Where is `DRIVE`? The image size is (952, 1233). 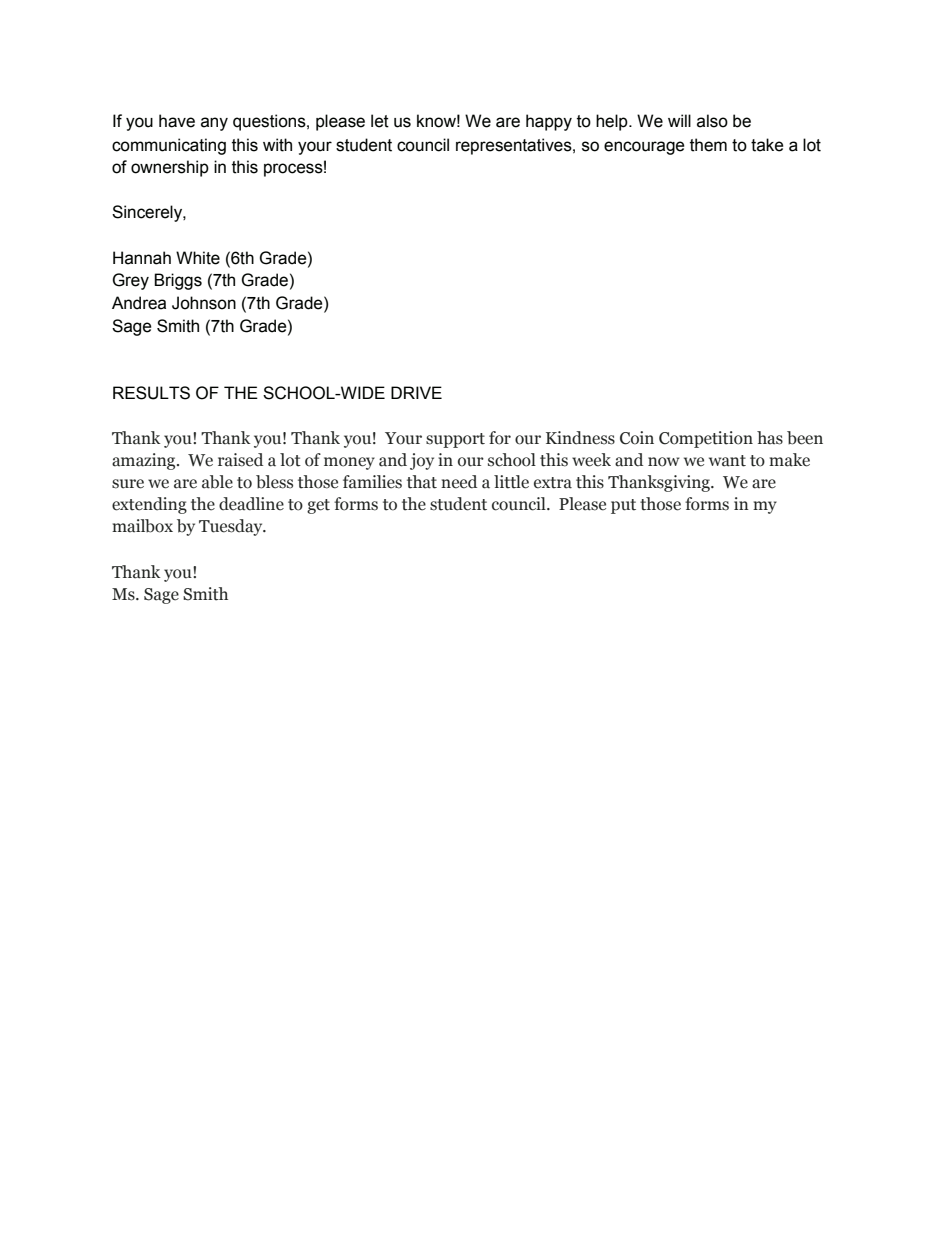 DRIVE is located at coordinates (416, 392).
